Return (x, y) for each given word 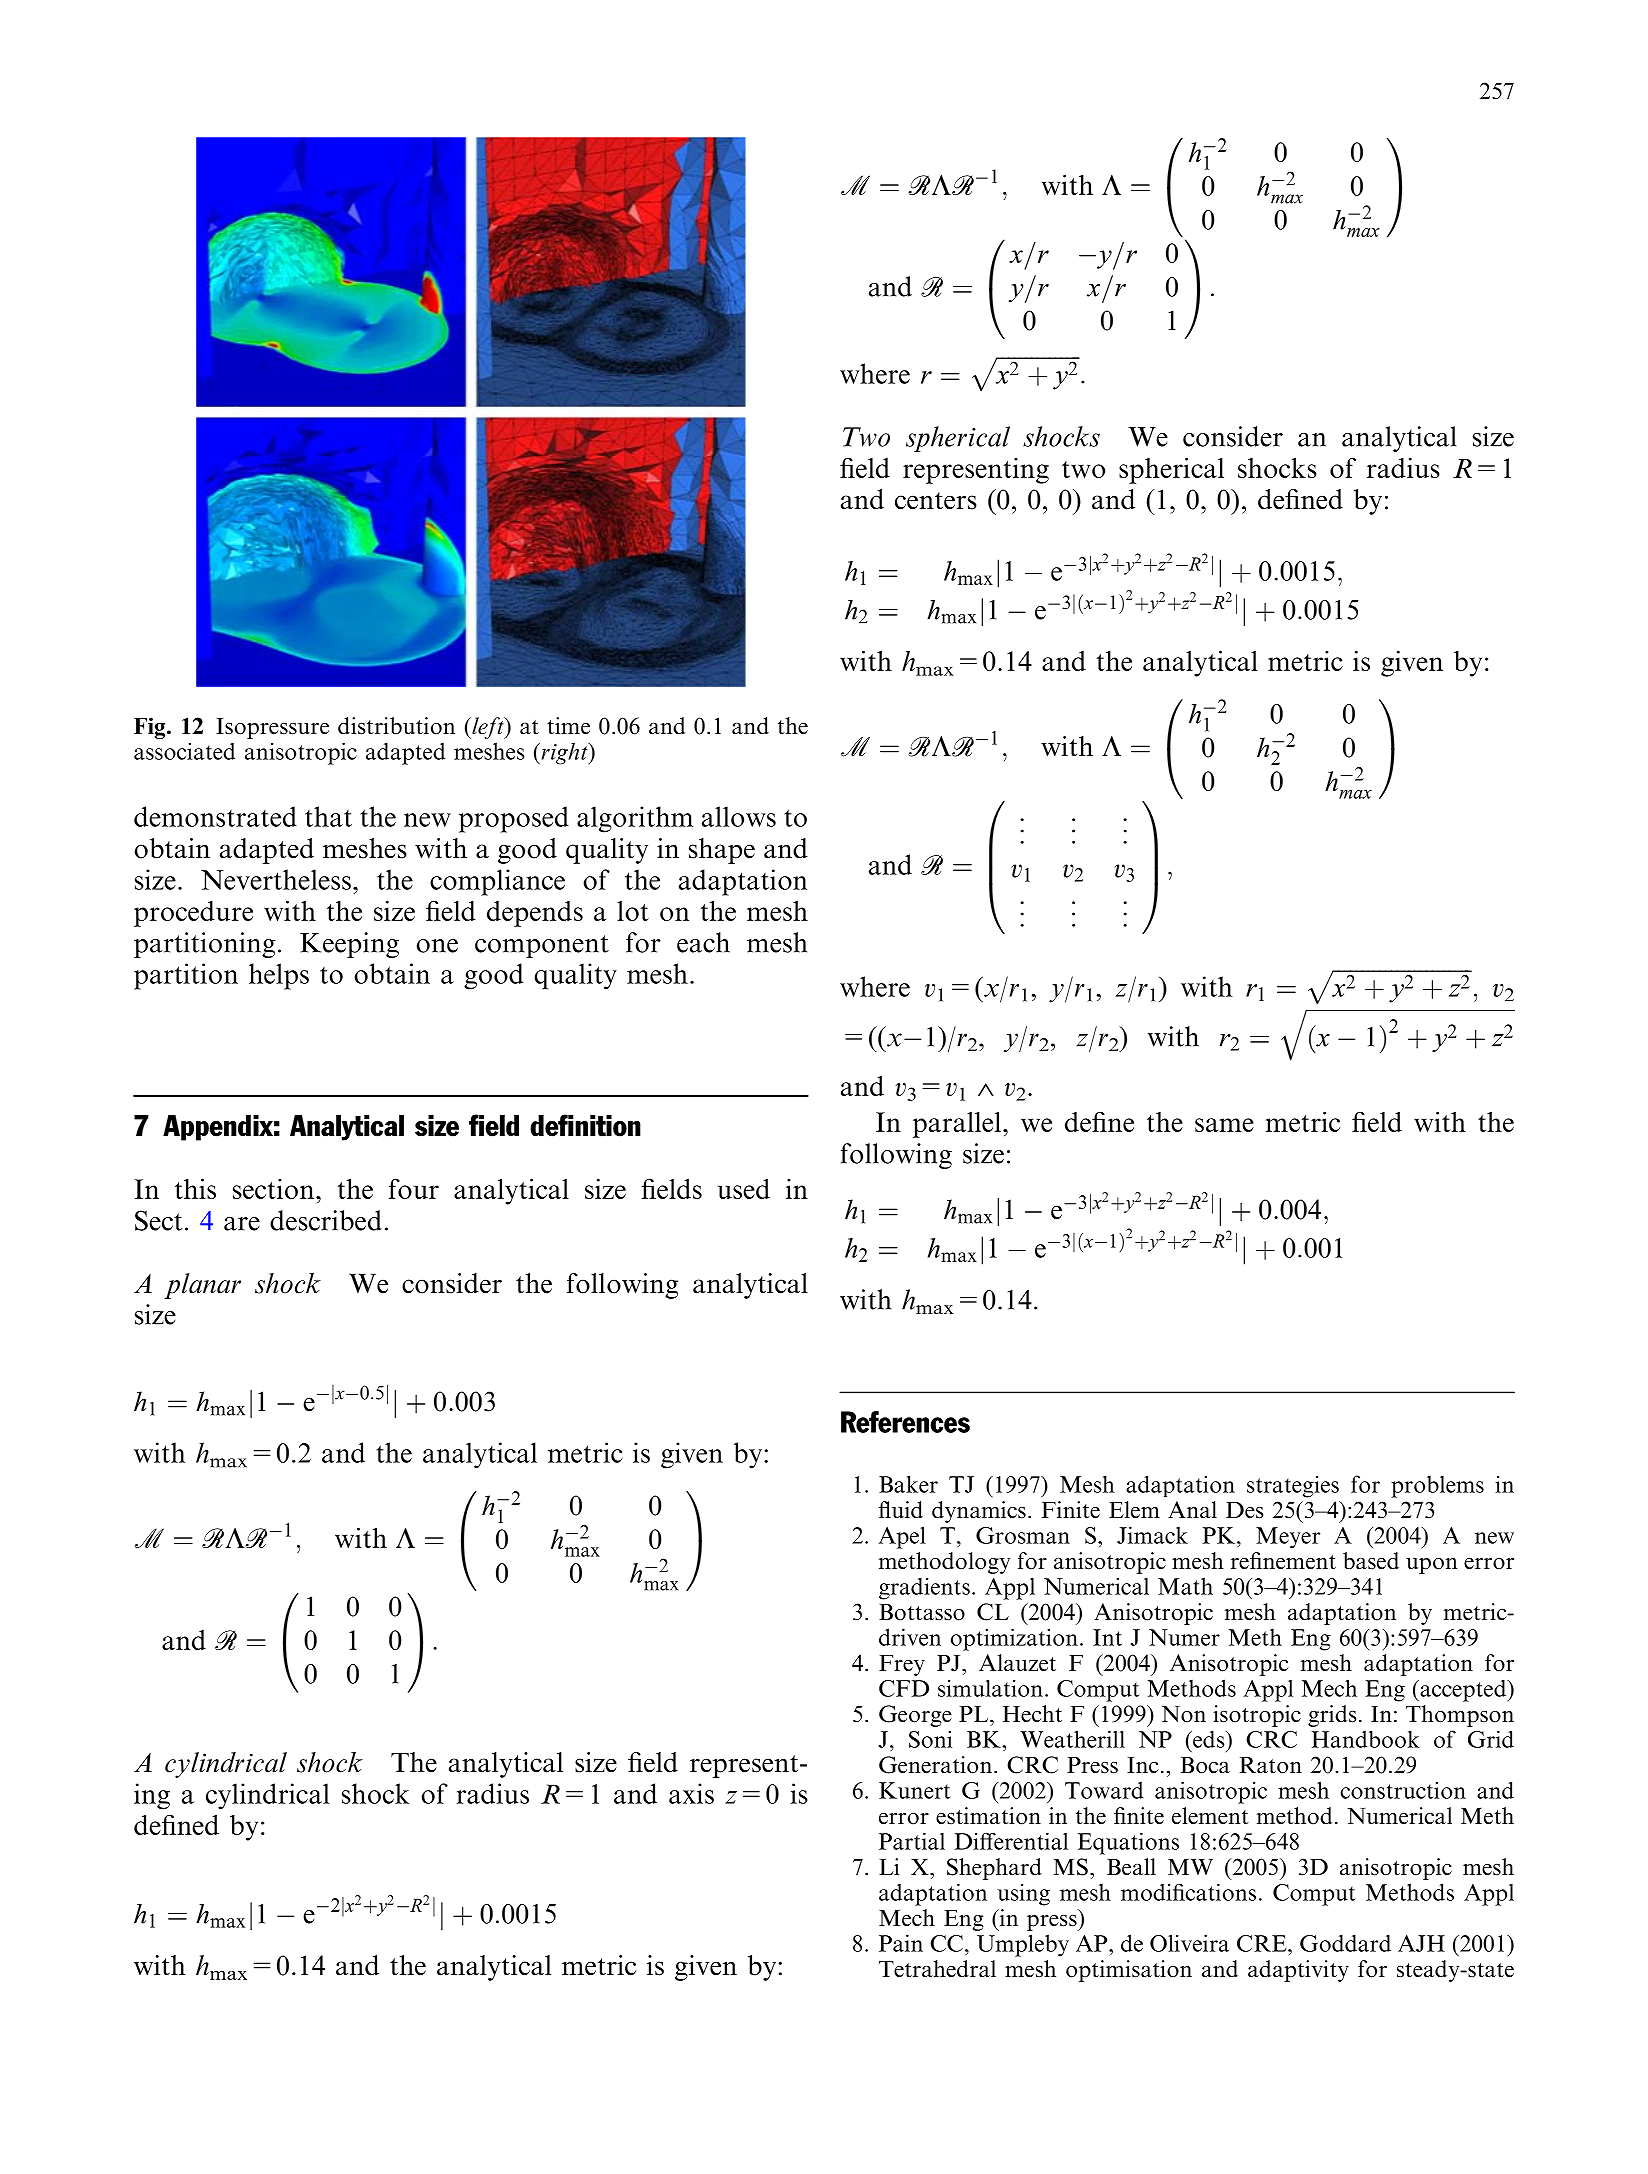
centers (936, 501)
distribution (396, 726)
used (743, 1188)
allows (739, 816)
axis (691, 1793)
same (1224, 1125)
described (326, 1220)
